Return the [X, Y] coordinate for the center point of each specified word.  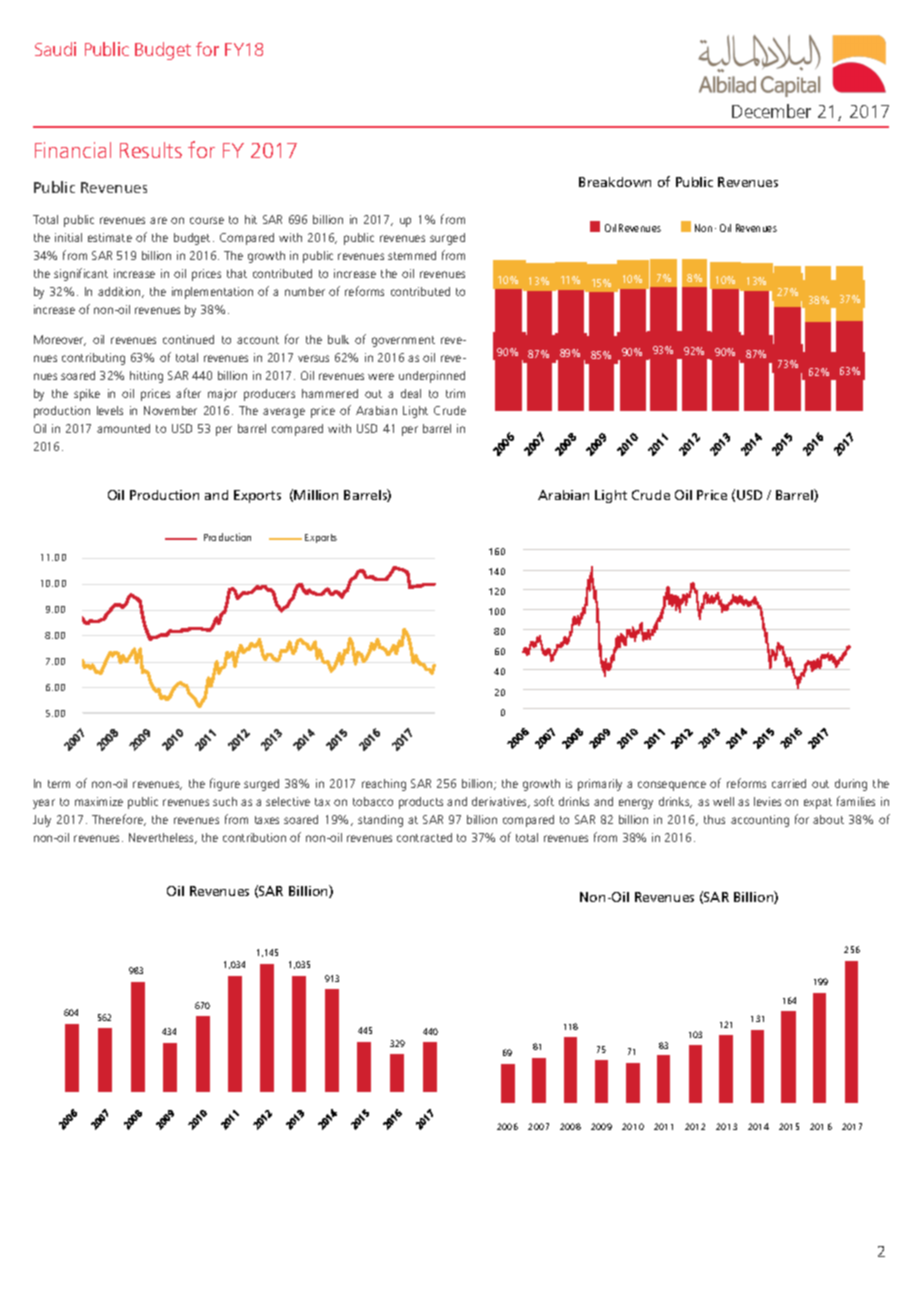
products [421, 803]
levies [767, 801]
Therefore [118, 820]
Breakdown [615, 182]
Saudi [55, 49]
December [771, 111]
